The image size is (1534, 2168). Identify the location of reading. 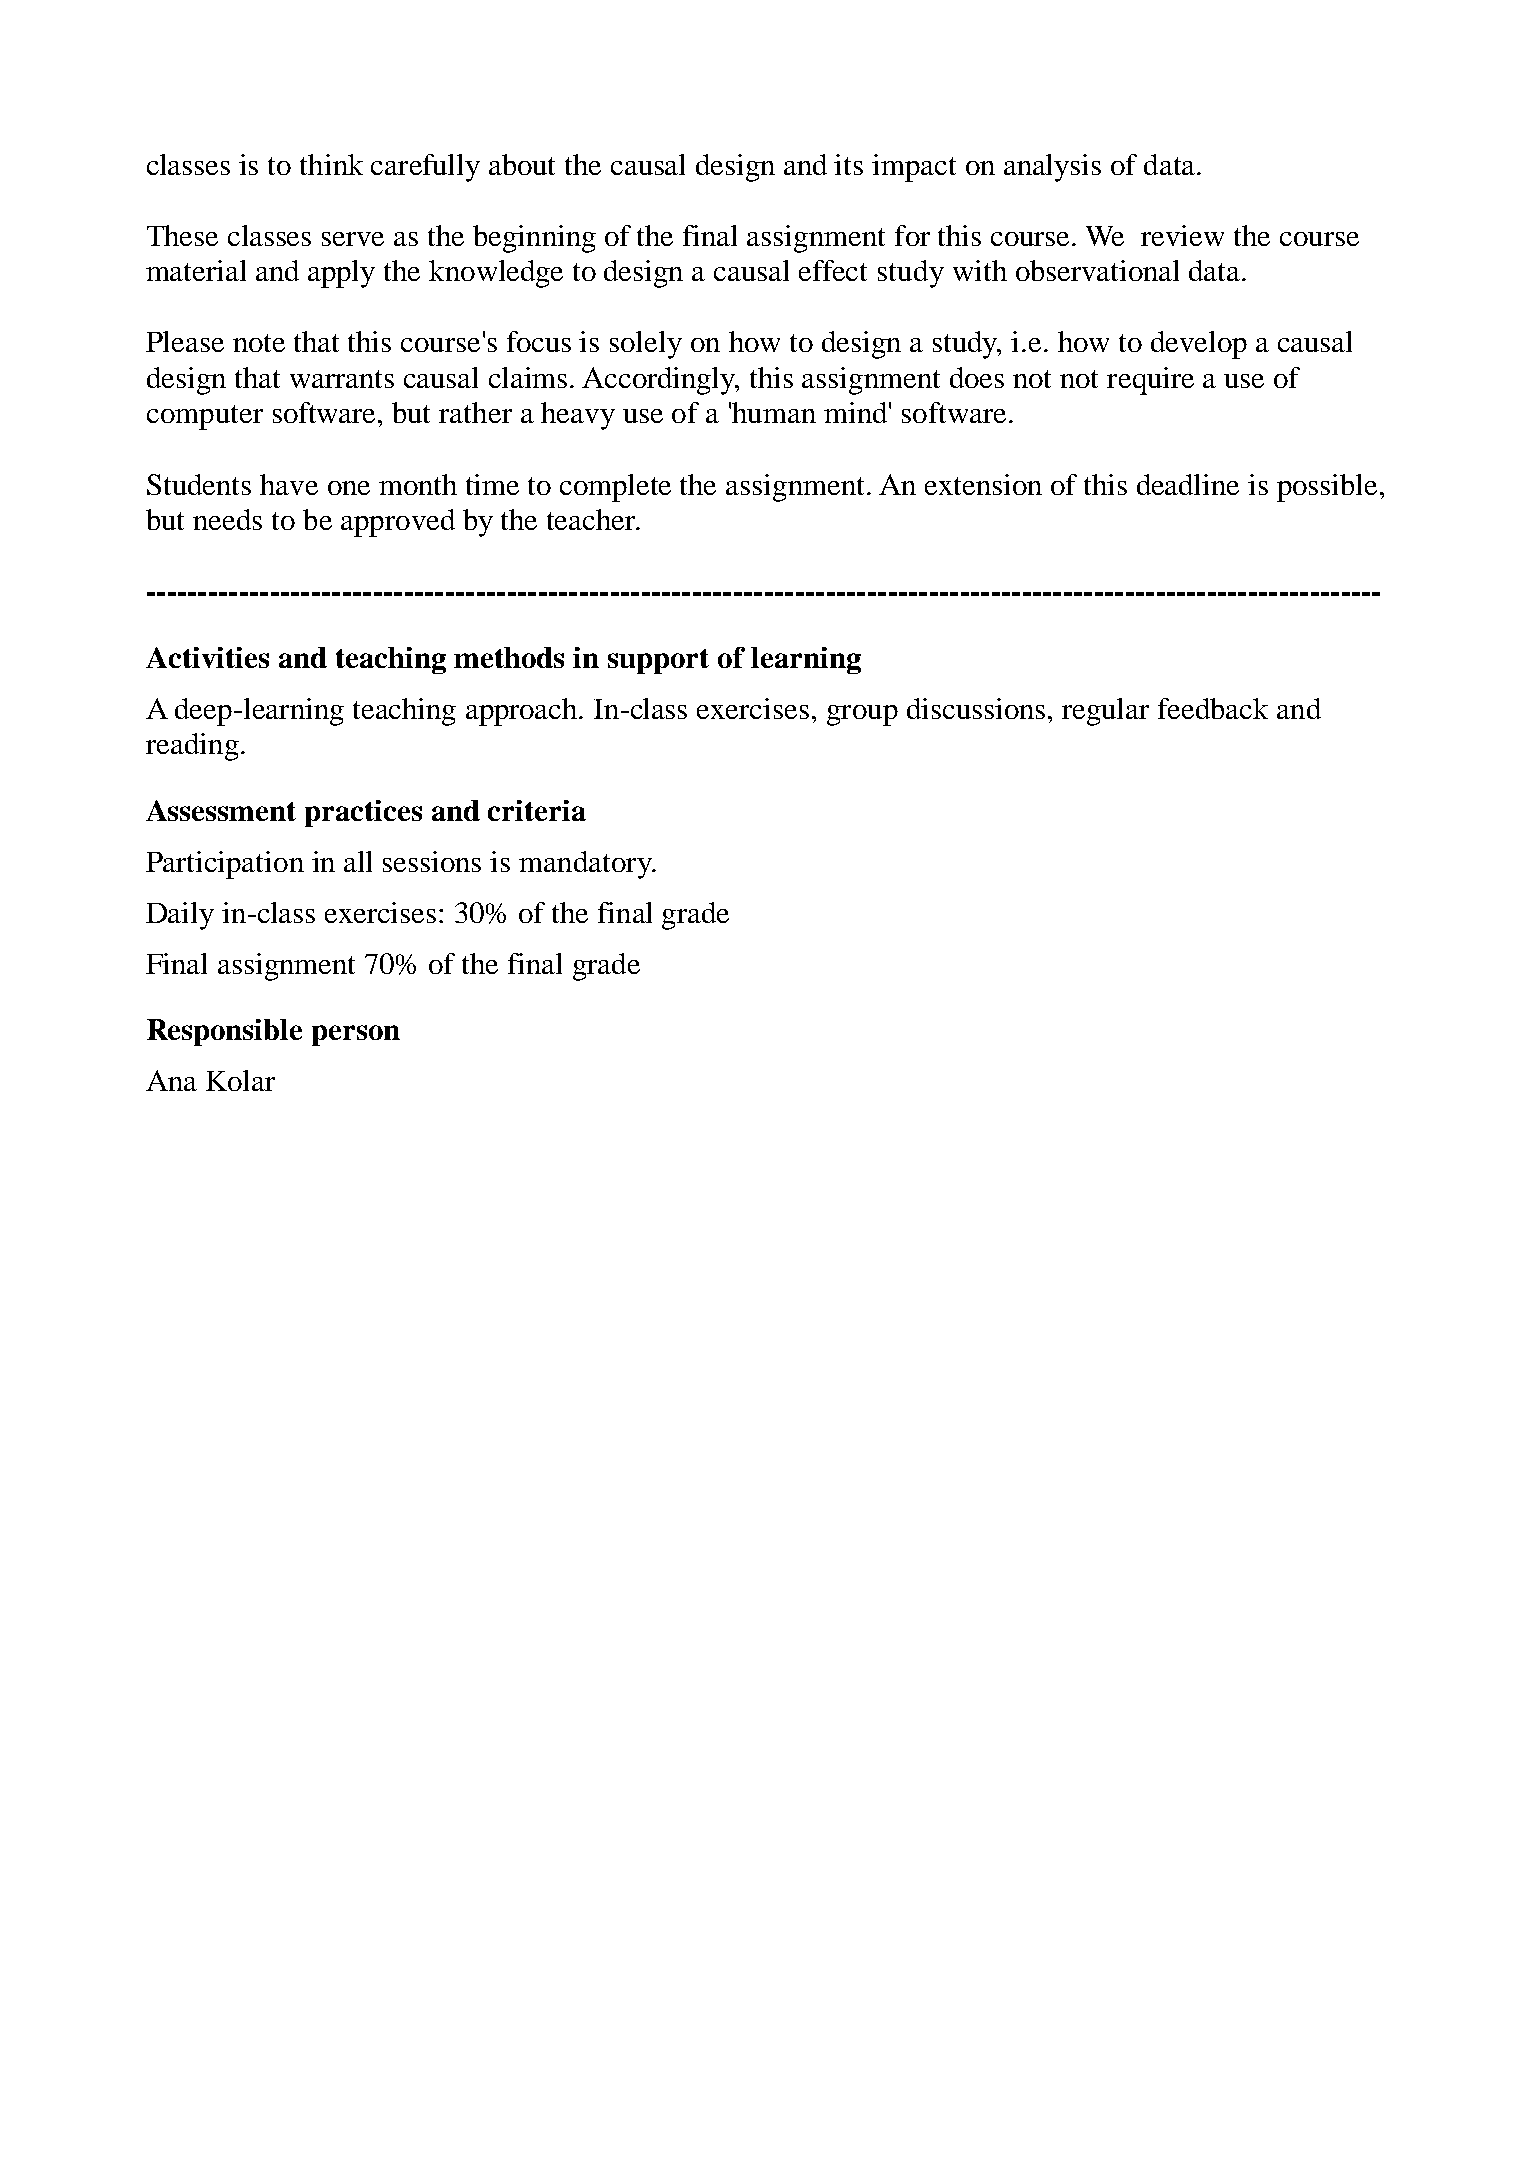
(192, 747).
